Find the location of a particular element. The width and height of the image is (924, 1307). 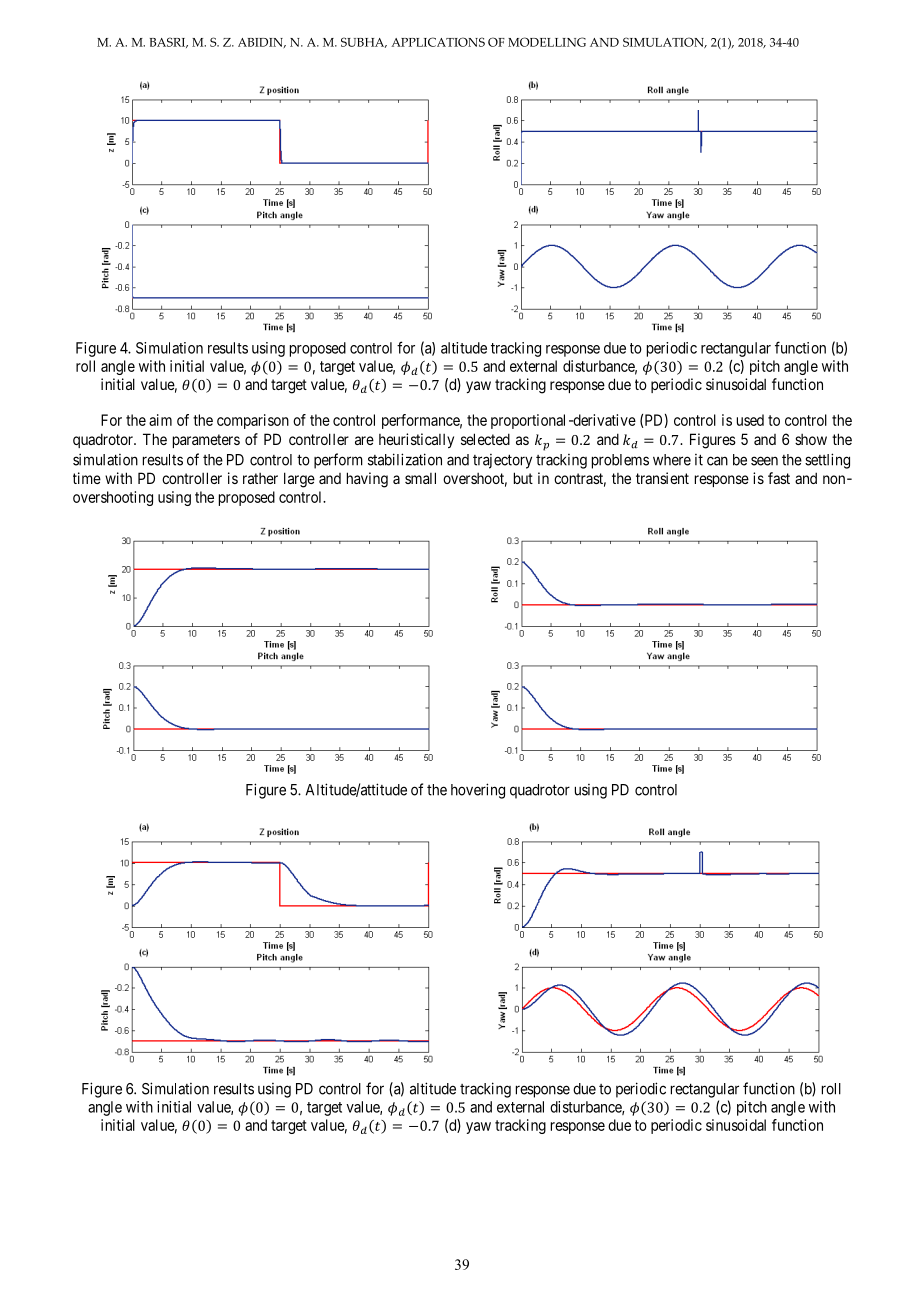

used is located at coordinates (750, 420).
